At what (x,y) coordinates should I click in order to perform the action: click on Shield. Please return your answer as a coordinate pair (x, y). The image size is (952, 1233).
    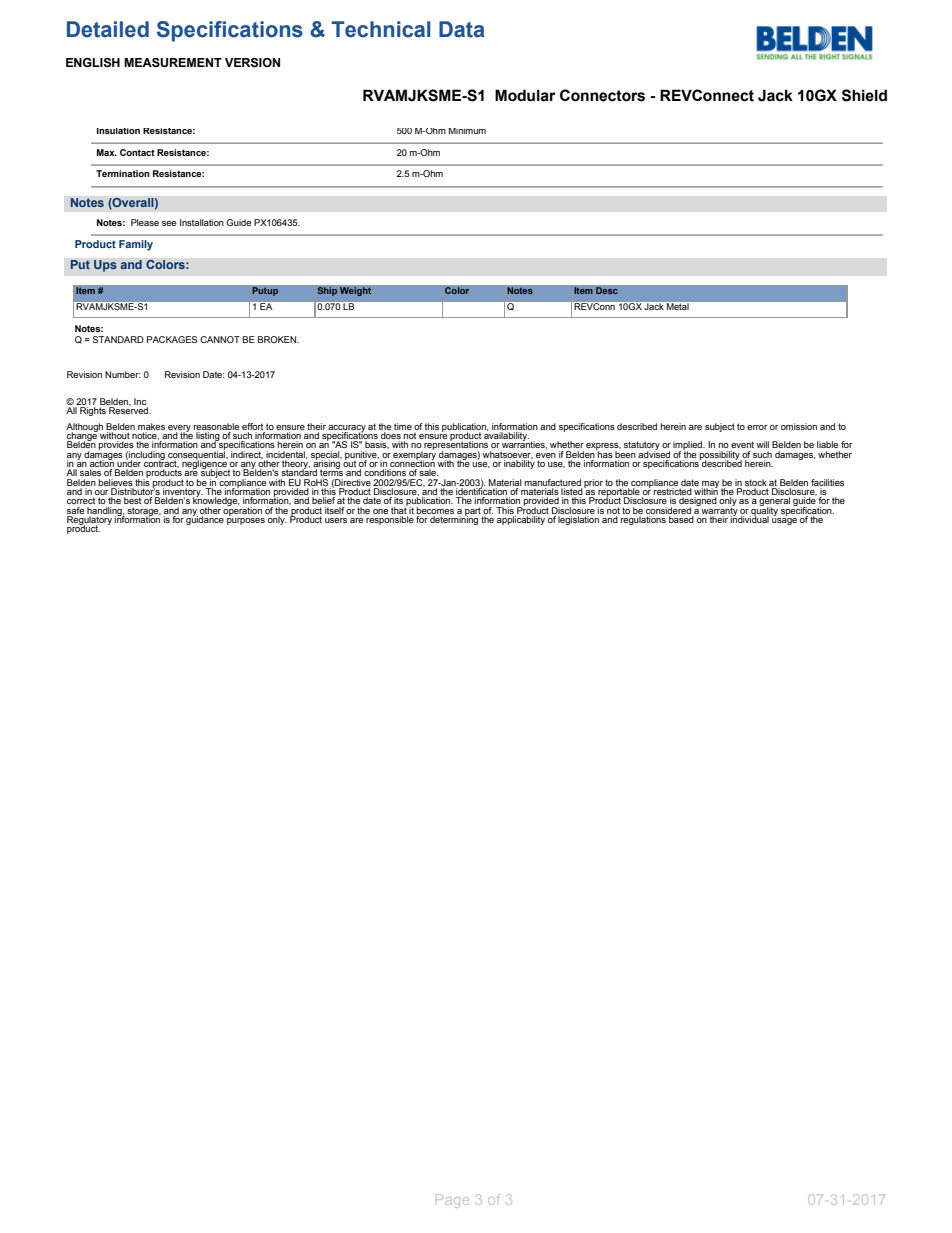
    Looking at the image, I should click on (864, 95).
